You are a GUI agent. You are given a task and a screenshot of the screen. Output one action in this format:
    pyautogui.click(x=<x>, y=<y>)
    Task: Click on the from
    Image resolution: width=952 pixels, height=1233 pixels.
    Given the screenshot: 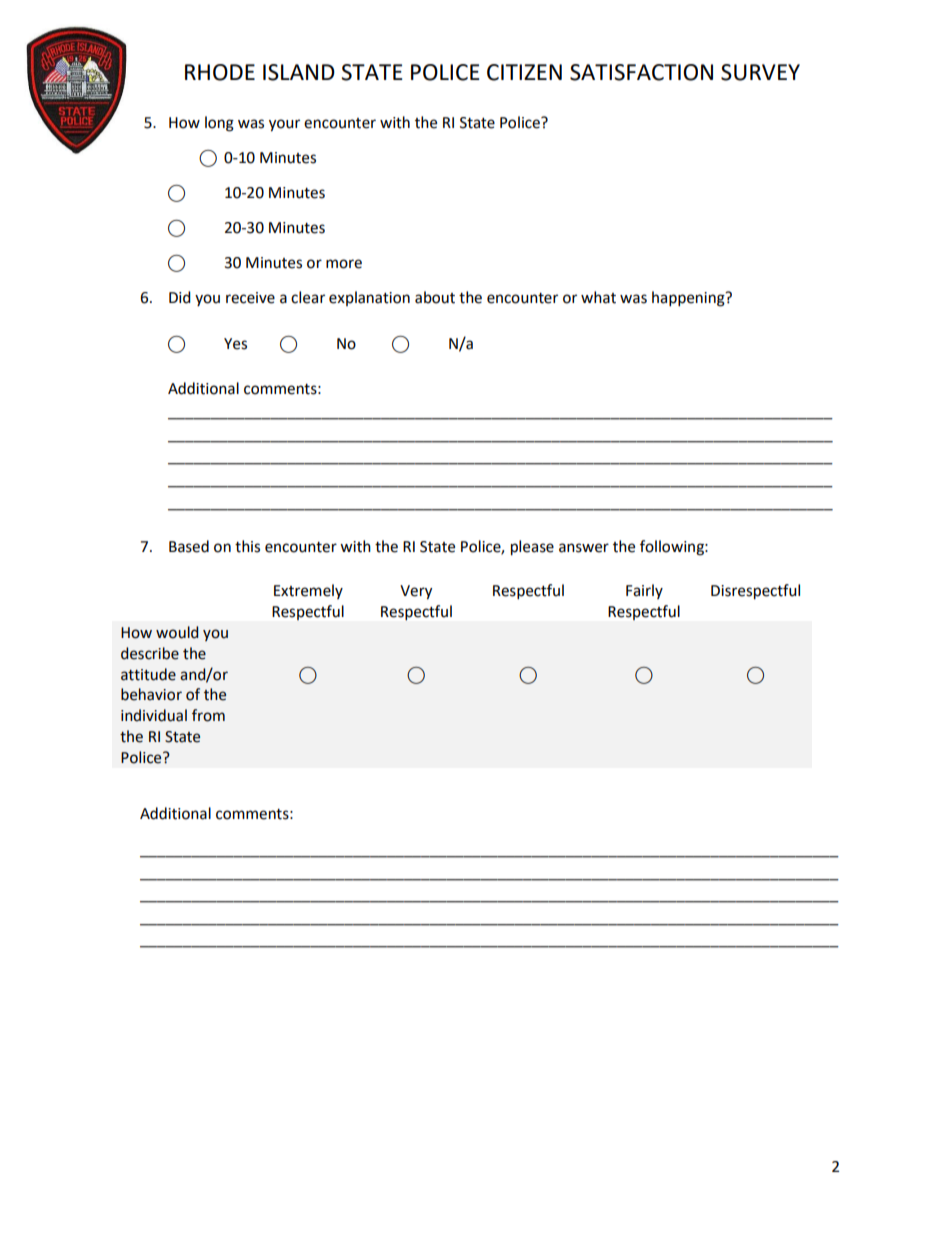 What is the action you would take?
    pyautogui.click(x=208, y=715)
